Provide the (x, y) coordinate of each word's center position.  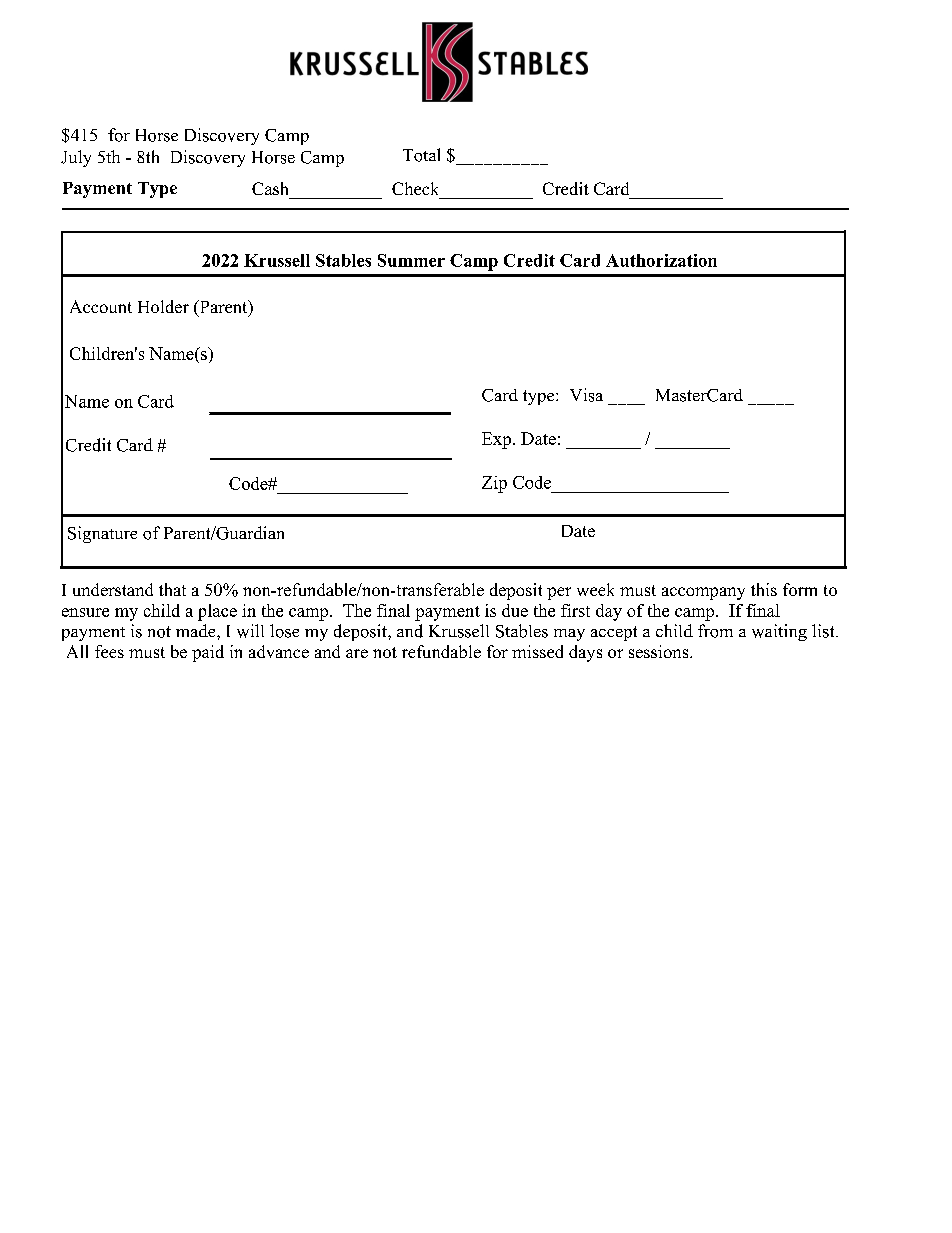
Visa (586, 395)
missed (537, 651)
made (197, 630)
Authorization (661, 260)
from (715, 631)
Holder (163, 306)
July (76, 158)
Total (421, 155)
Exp (496, 440)
